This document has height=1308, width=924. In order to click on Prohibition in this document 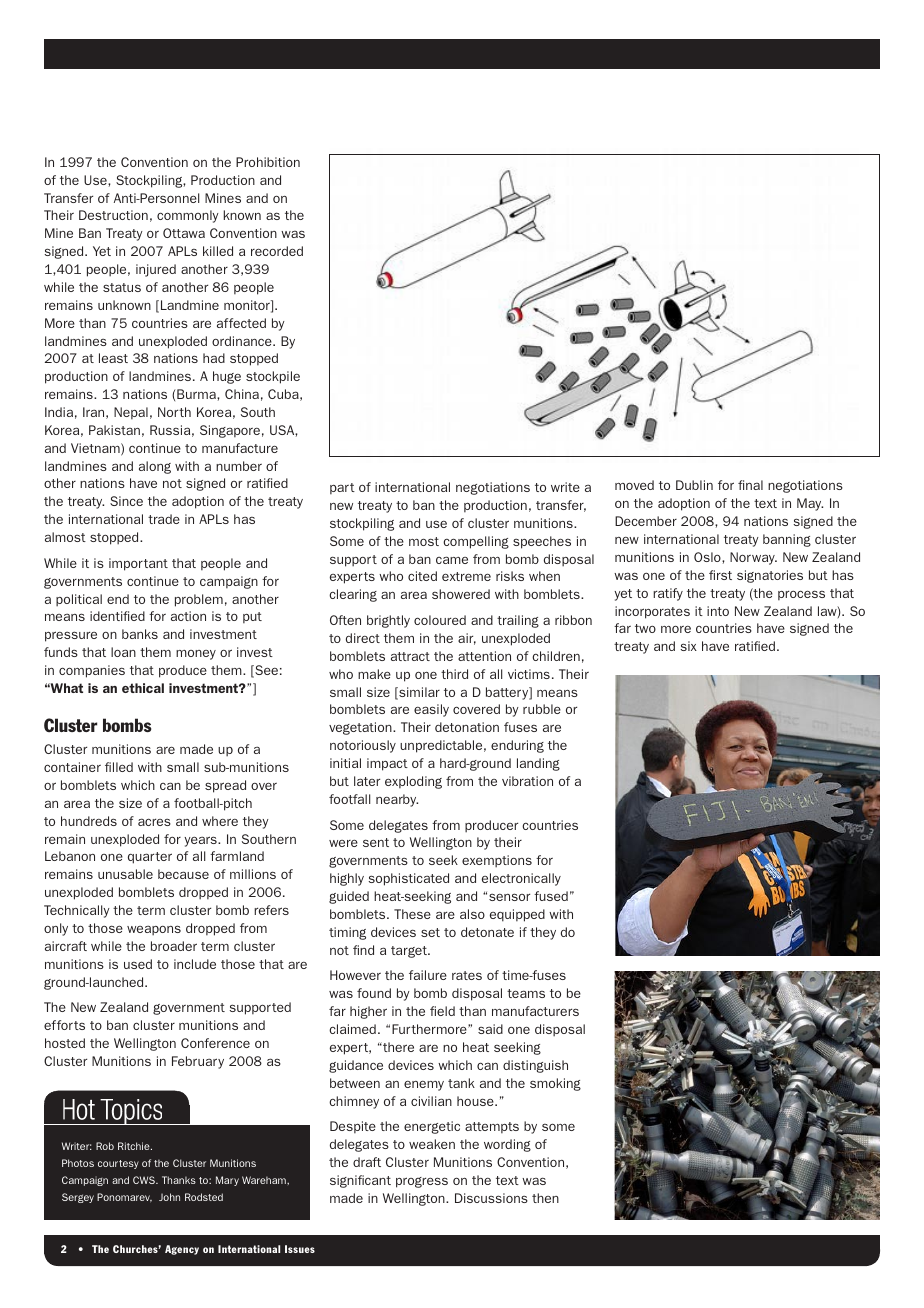, I will do `click(268, 162)`.
